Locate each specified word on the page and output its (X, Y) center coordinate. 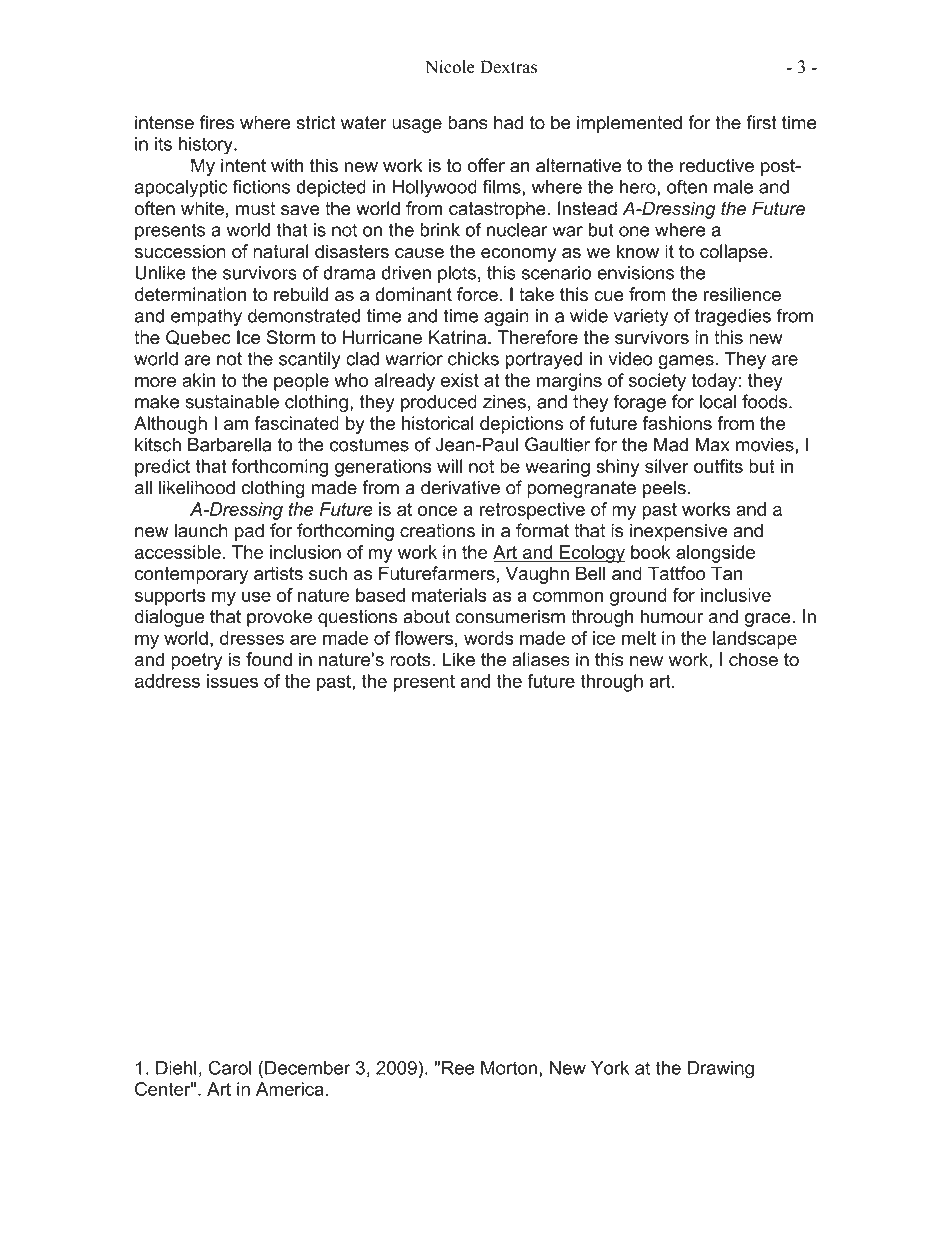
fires (217, 122)
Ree (458, 1068)
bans (468, 122)
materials (449, 595)
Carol (230, 1067)
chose (753, 659)
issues (232, 681)
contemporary (191, 575)
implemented (629, 124)
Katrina (459, 337)
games (687, 362)
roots (411, 660)
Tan (726, 573)
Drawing (721, 1070)
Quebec (198, 337)
